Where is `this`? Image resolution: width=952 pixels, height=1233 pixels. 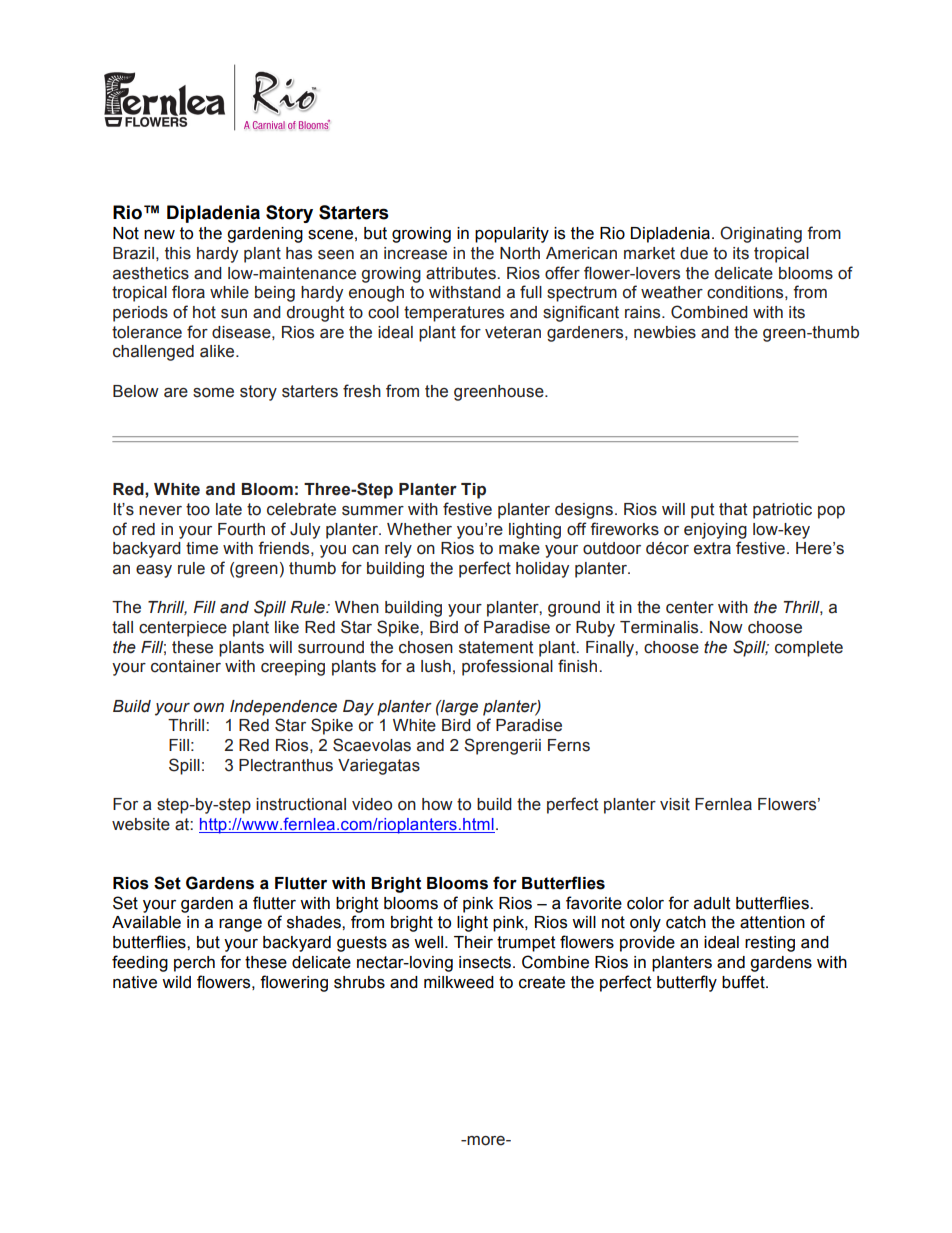 this is located at coordinates (178, 253).
